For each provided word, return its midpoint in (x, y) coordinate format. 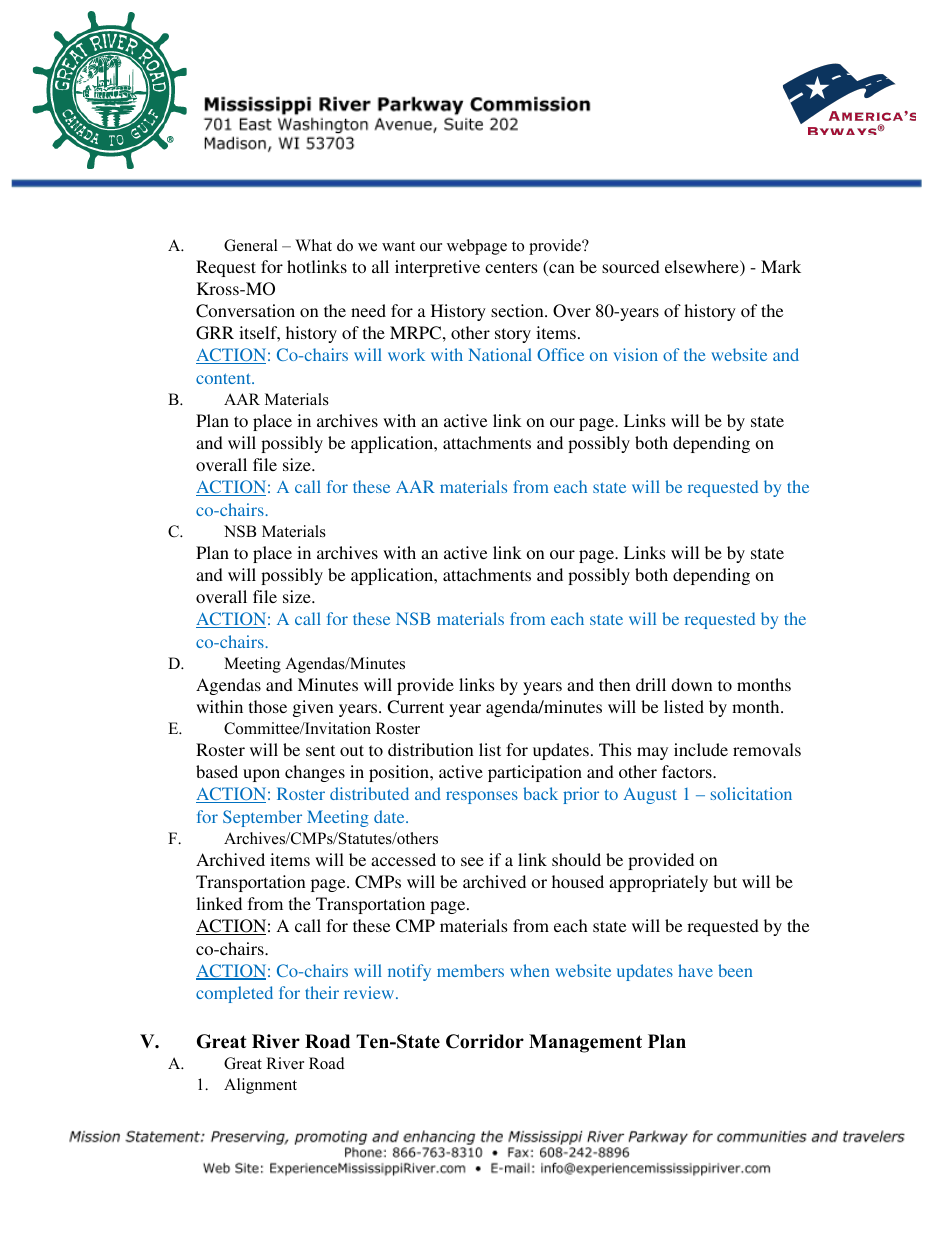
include (701, 749)
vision (635, 354)
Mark (781, 266)
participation (535, 773)
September (262, 818)
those (268, 706)
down (691, 684)
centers (511, 267)
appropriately (658, 883)
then (614, 684)
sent (320, 750)
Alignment (260, 1086)
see (472, 861)
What (313, 245)
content (224, 378)
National (500, 354)
